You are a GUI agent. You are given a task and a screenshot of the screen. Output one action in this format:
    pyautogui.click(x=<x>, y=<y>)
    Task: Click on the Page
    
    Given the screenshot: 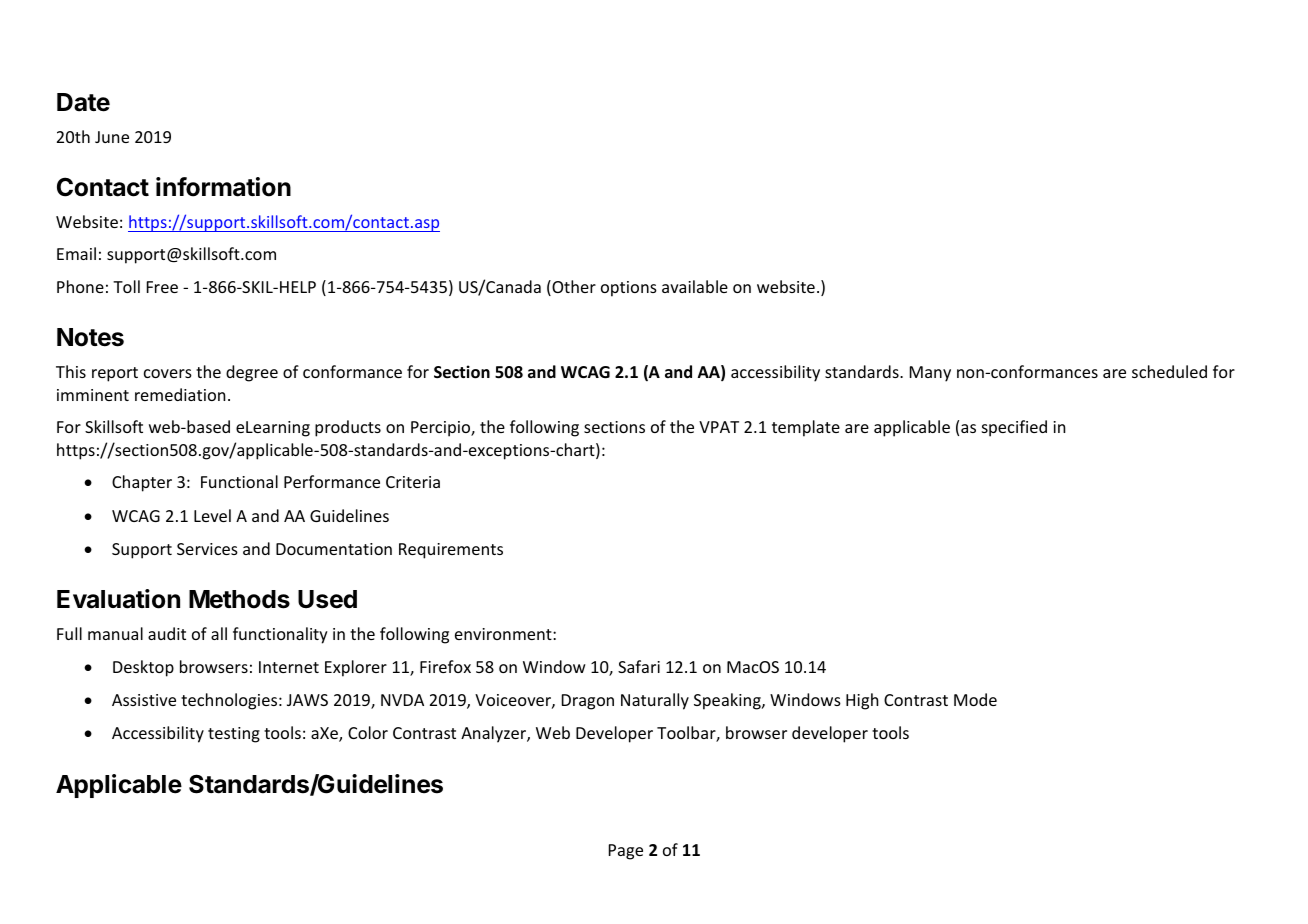 What is the action you would take?
    pyautogui.click(x=626, y=852)
